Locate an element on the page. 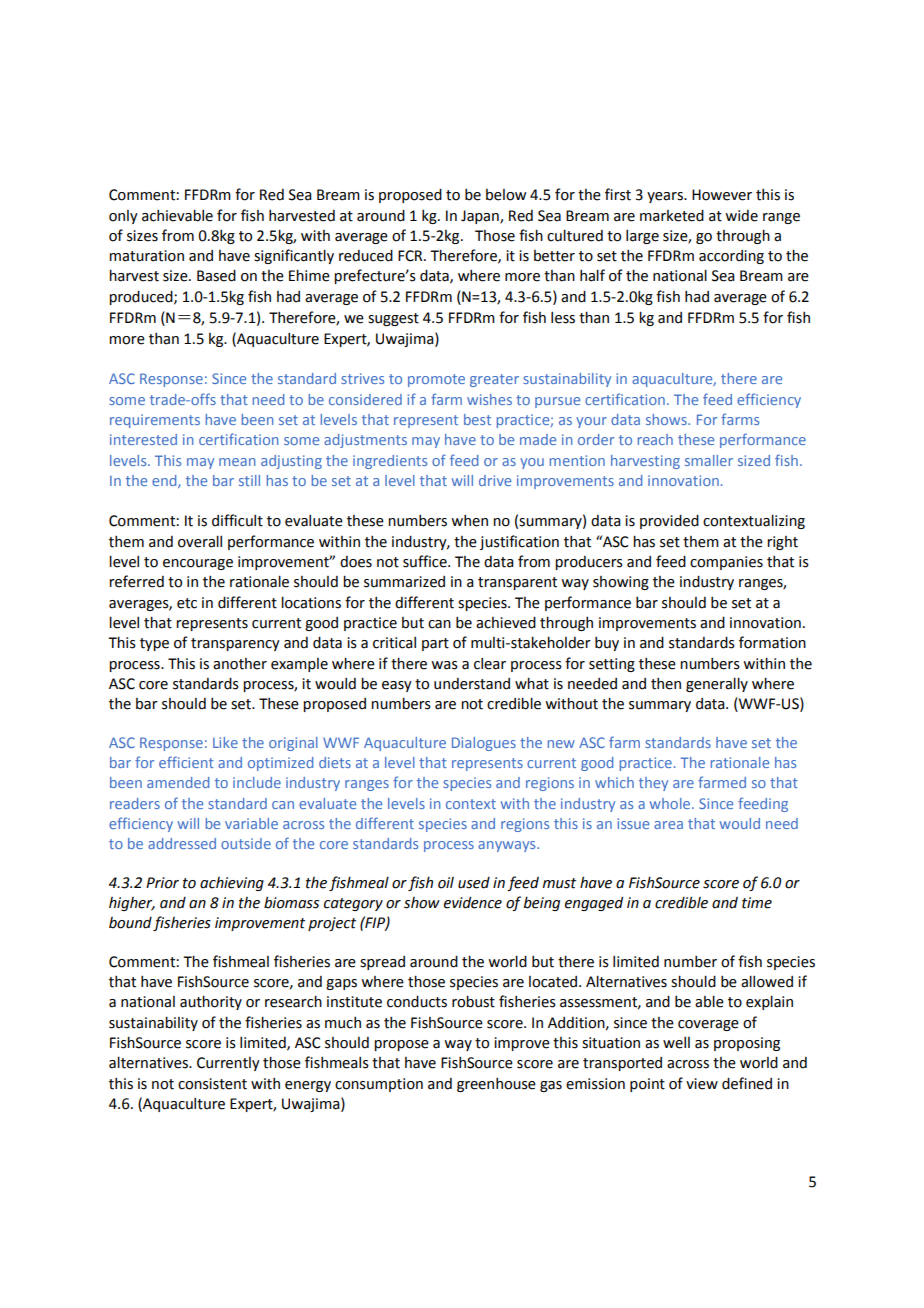 Image resolution: width=924 pixels, height=1308 pixels. whole is located at coordinates (671, 803).
